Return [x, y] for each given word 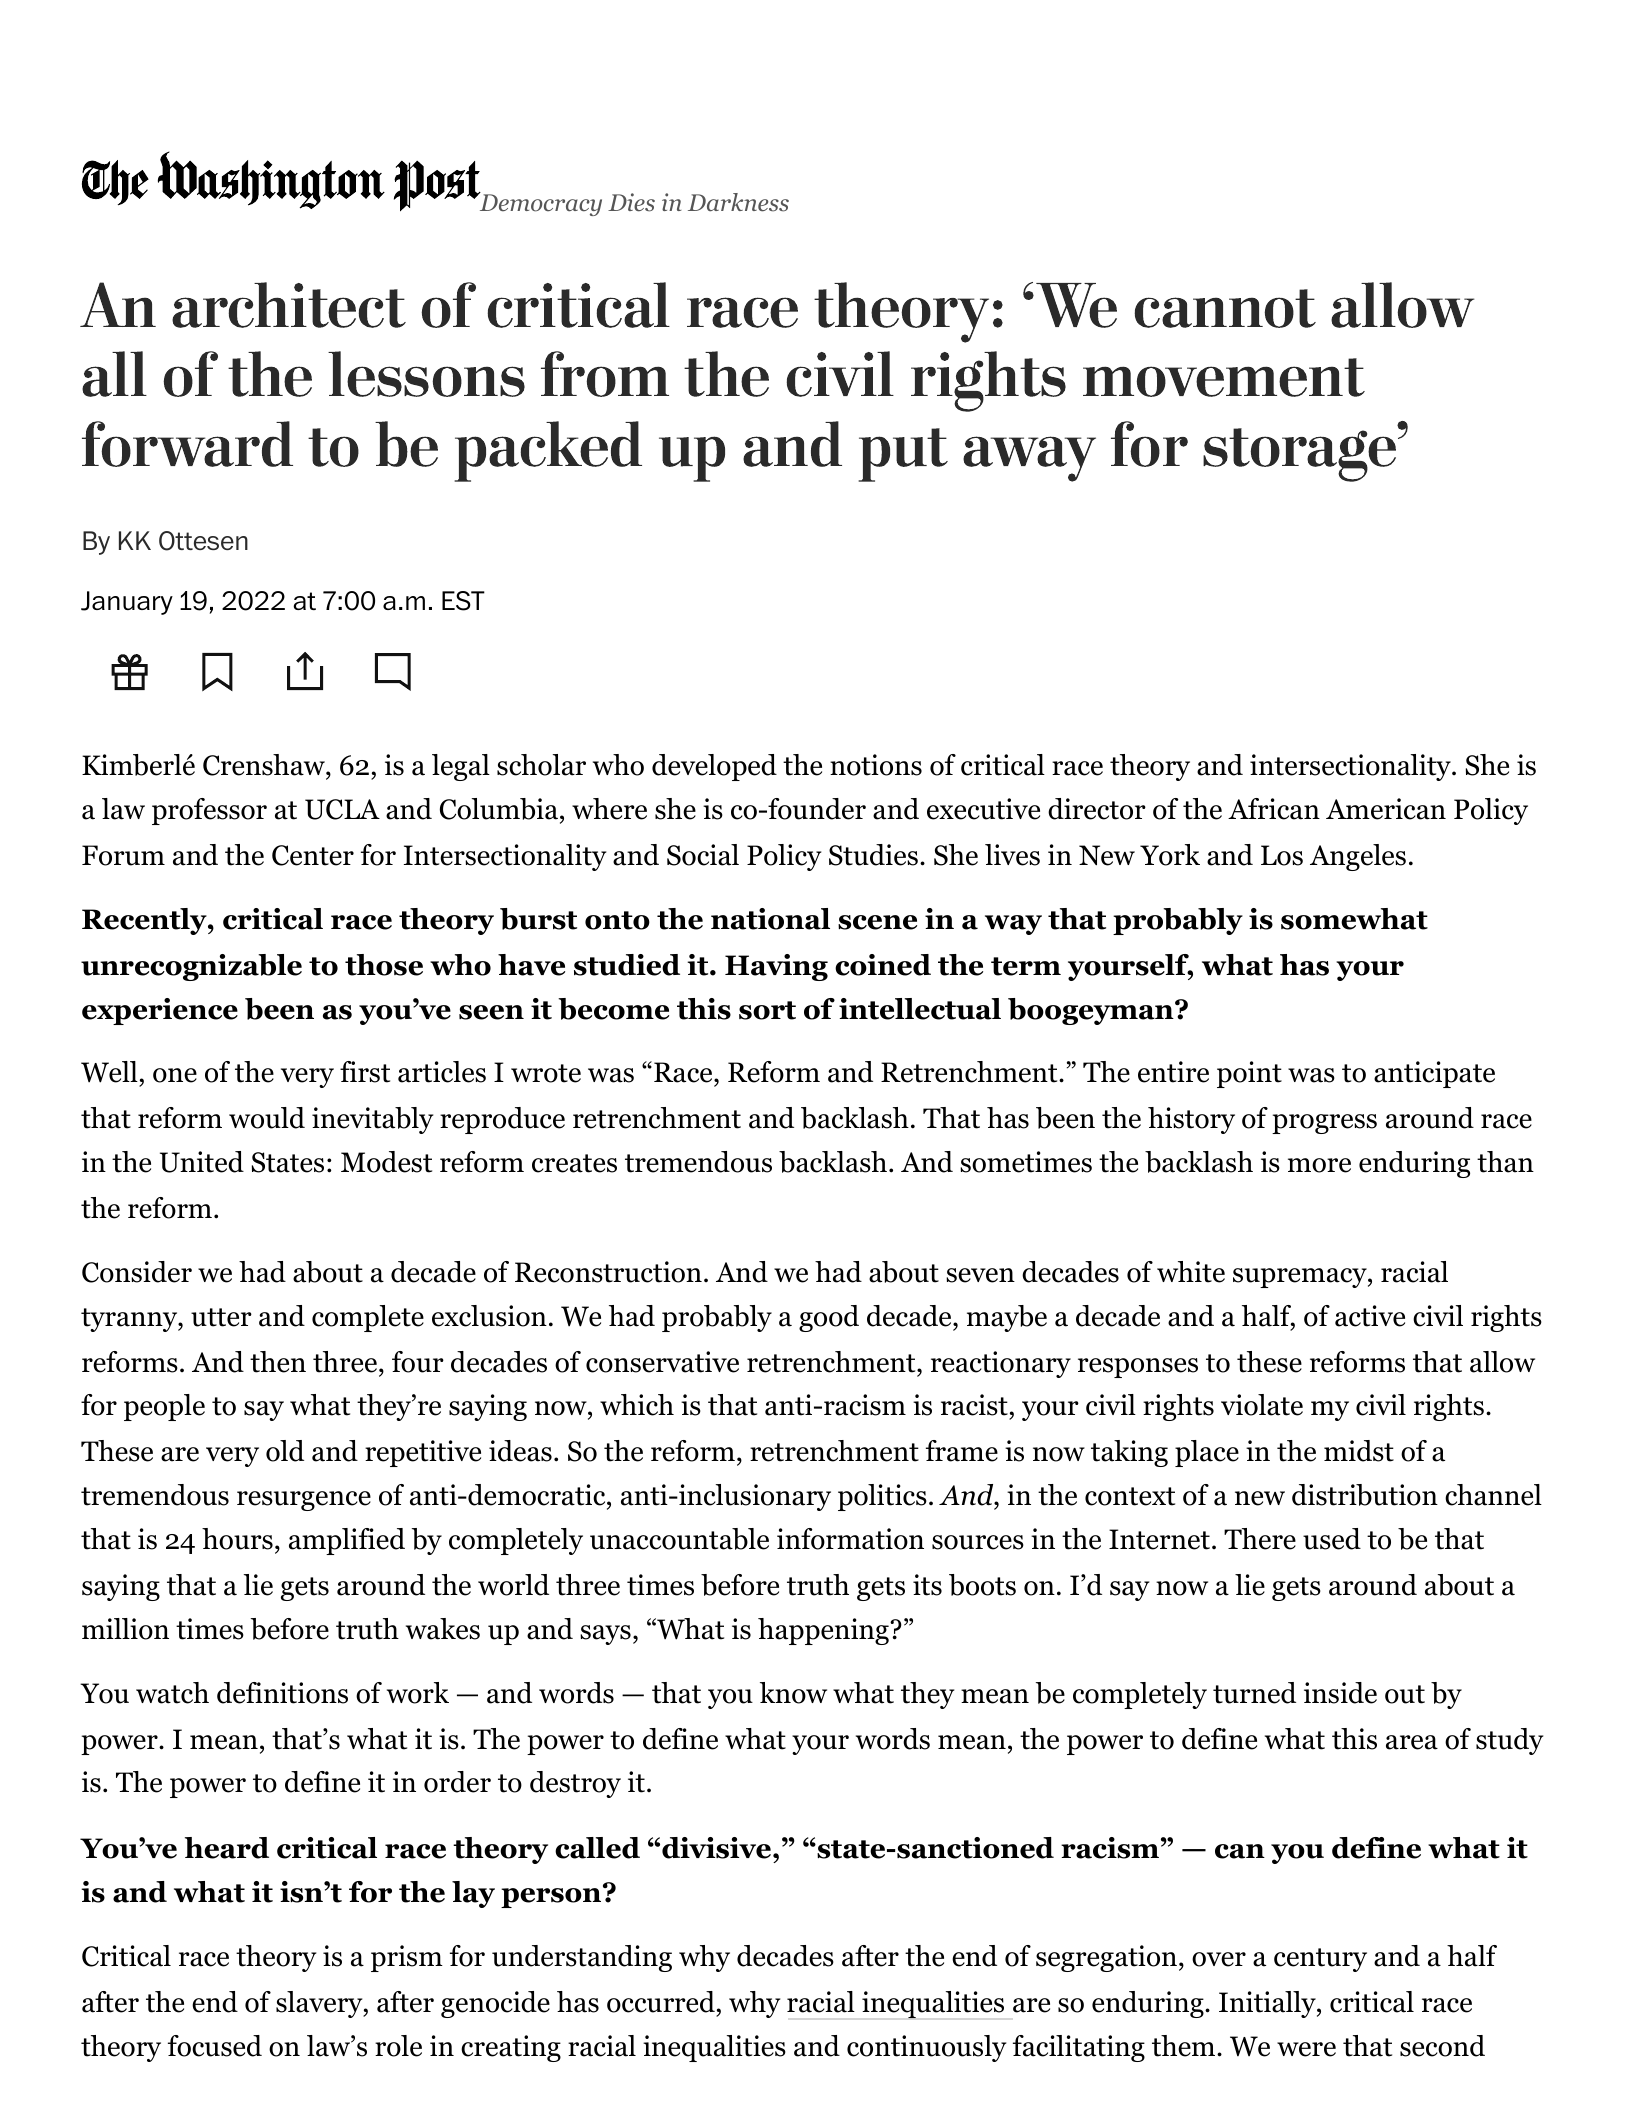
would [267, 1118]
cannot [1225, 308]
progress [1324, 1124]
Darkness [738, 202]
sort [767, 1010]
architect [289, 305]
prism [407, 1958]
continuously [926, 2048]
